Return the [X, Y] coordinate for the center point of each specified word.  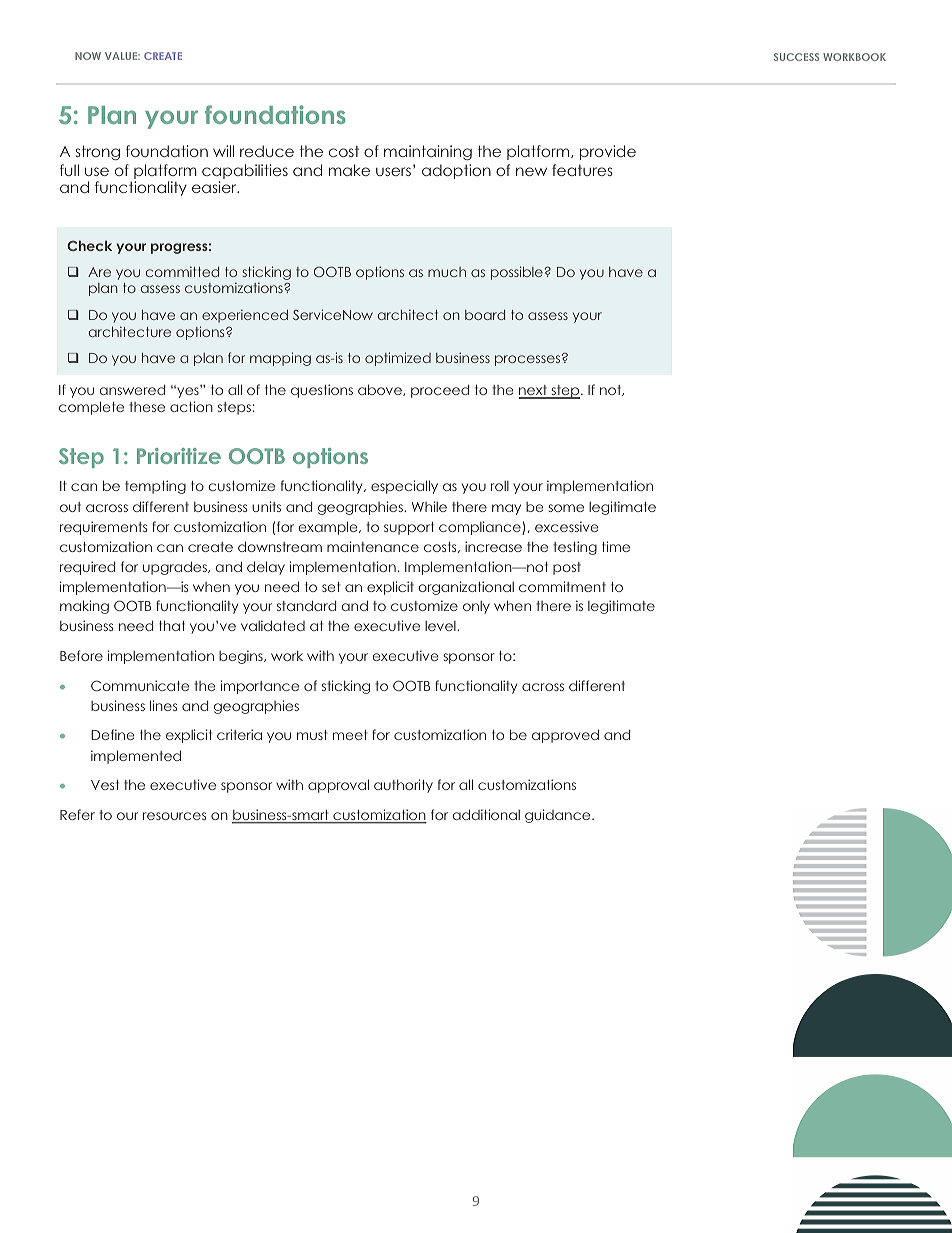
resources [174, 816]
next [534, 391]
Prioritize [179, 456]
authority [403, 786]
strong [98, 152]
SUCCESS [796, 57]
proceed [440, 391]
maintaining [428, 152]
